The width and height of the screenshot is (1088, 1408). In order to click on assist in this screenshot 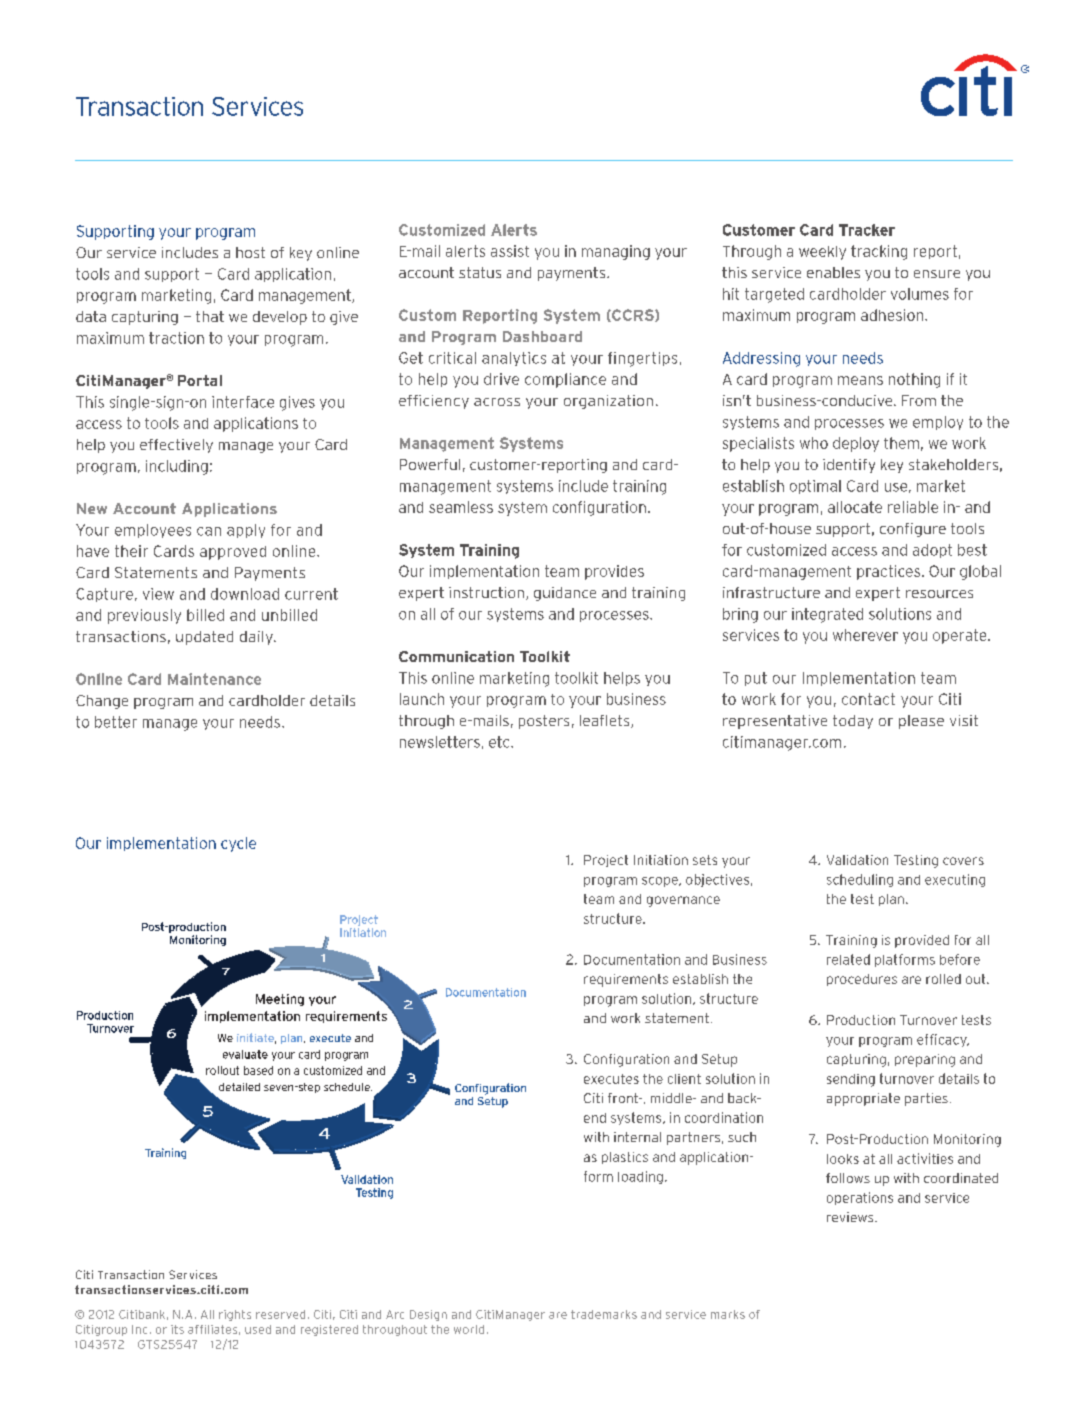, I will do `click(510, 251)`.
